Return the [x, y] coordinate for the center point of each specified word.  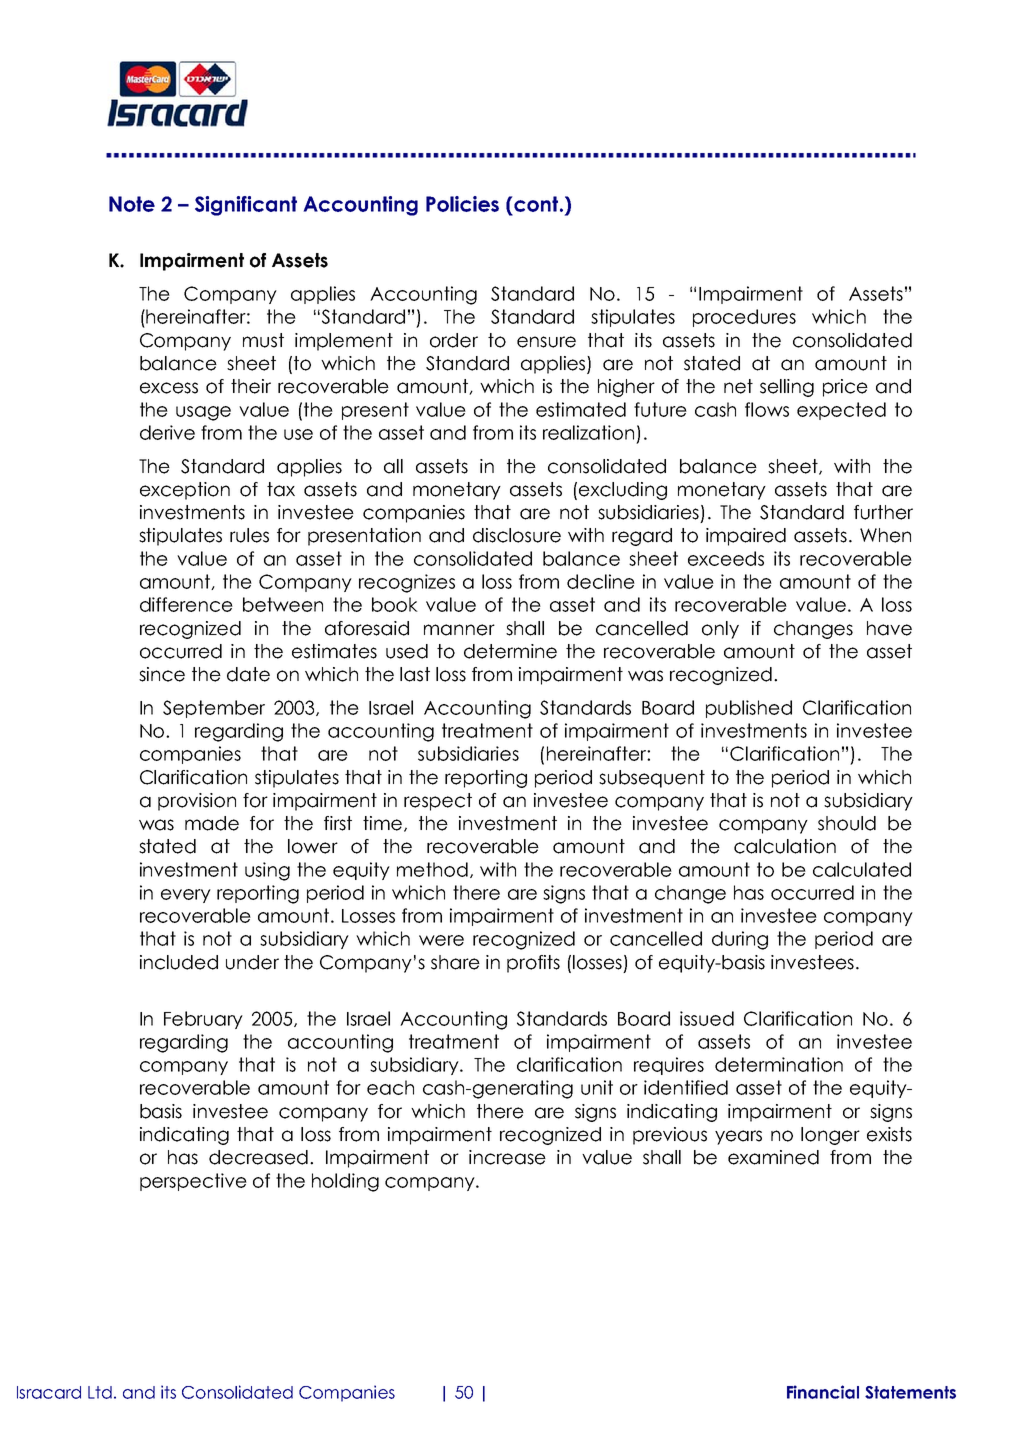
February [203, 1020]
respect [438, 802]
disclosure [517, 535]
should [847, 823]
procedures [744, 318]
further [883, 512]
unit [597, 1087]
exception [185, 491]
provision [197, 802]
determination [779, 1064]
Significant [246, 206]
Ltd [100, 1392]
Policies [462, 204]
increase [507, 1157]
